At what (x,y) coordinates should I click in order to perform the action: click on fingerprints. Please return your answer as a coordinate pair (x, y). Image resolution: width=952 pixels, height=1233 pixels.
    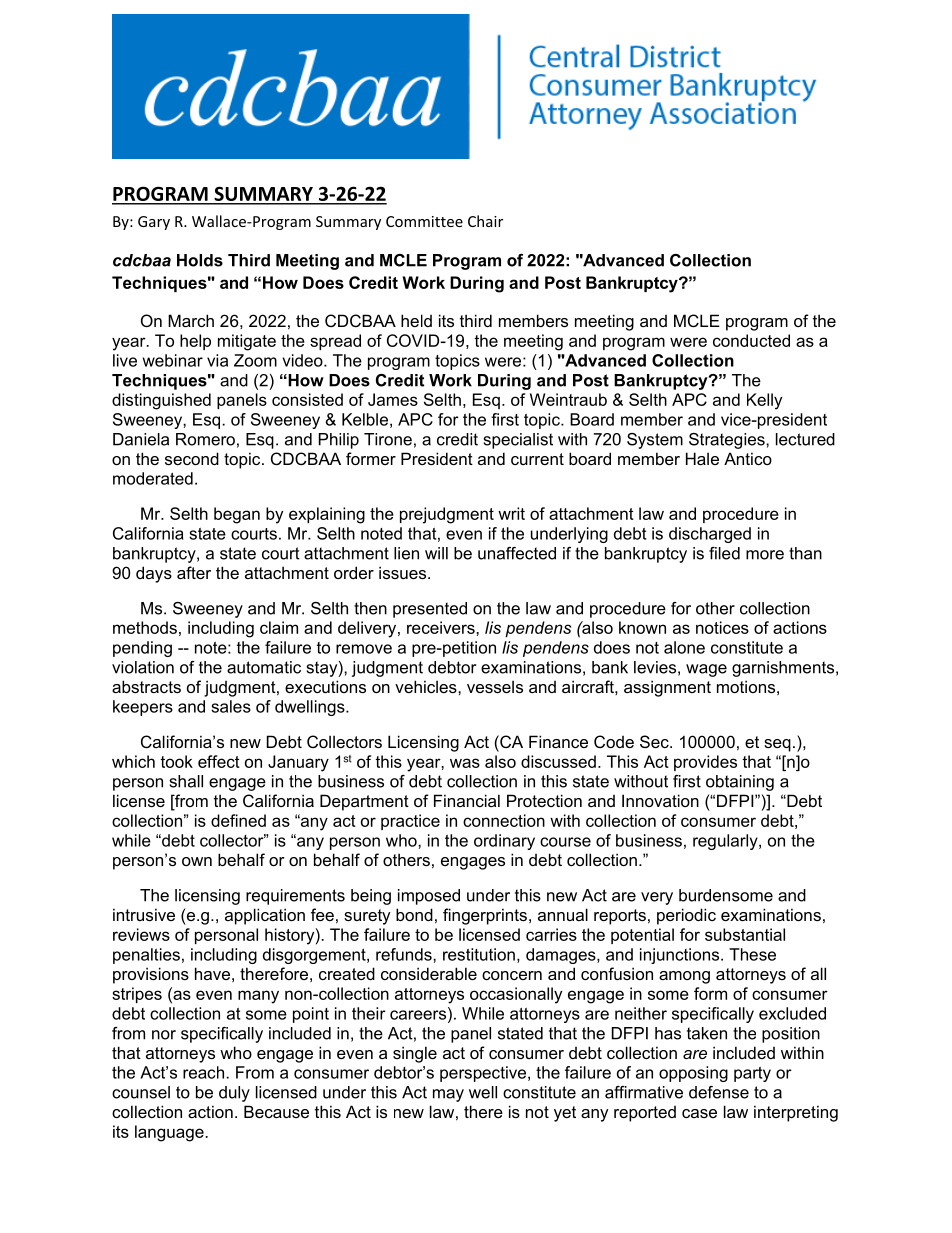
    Looking at the image, I should click on (485, 916).
